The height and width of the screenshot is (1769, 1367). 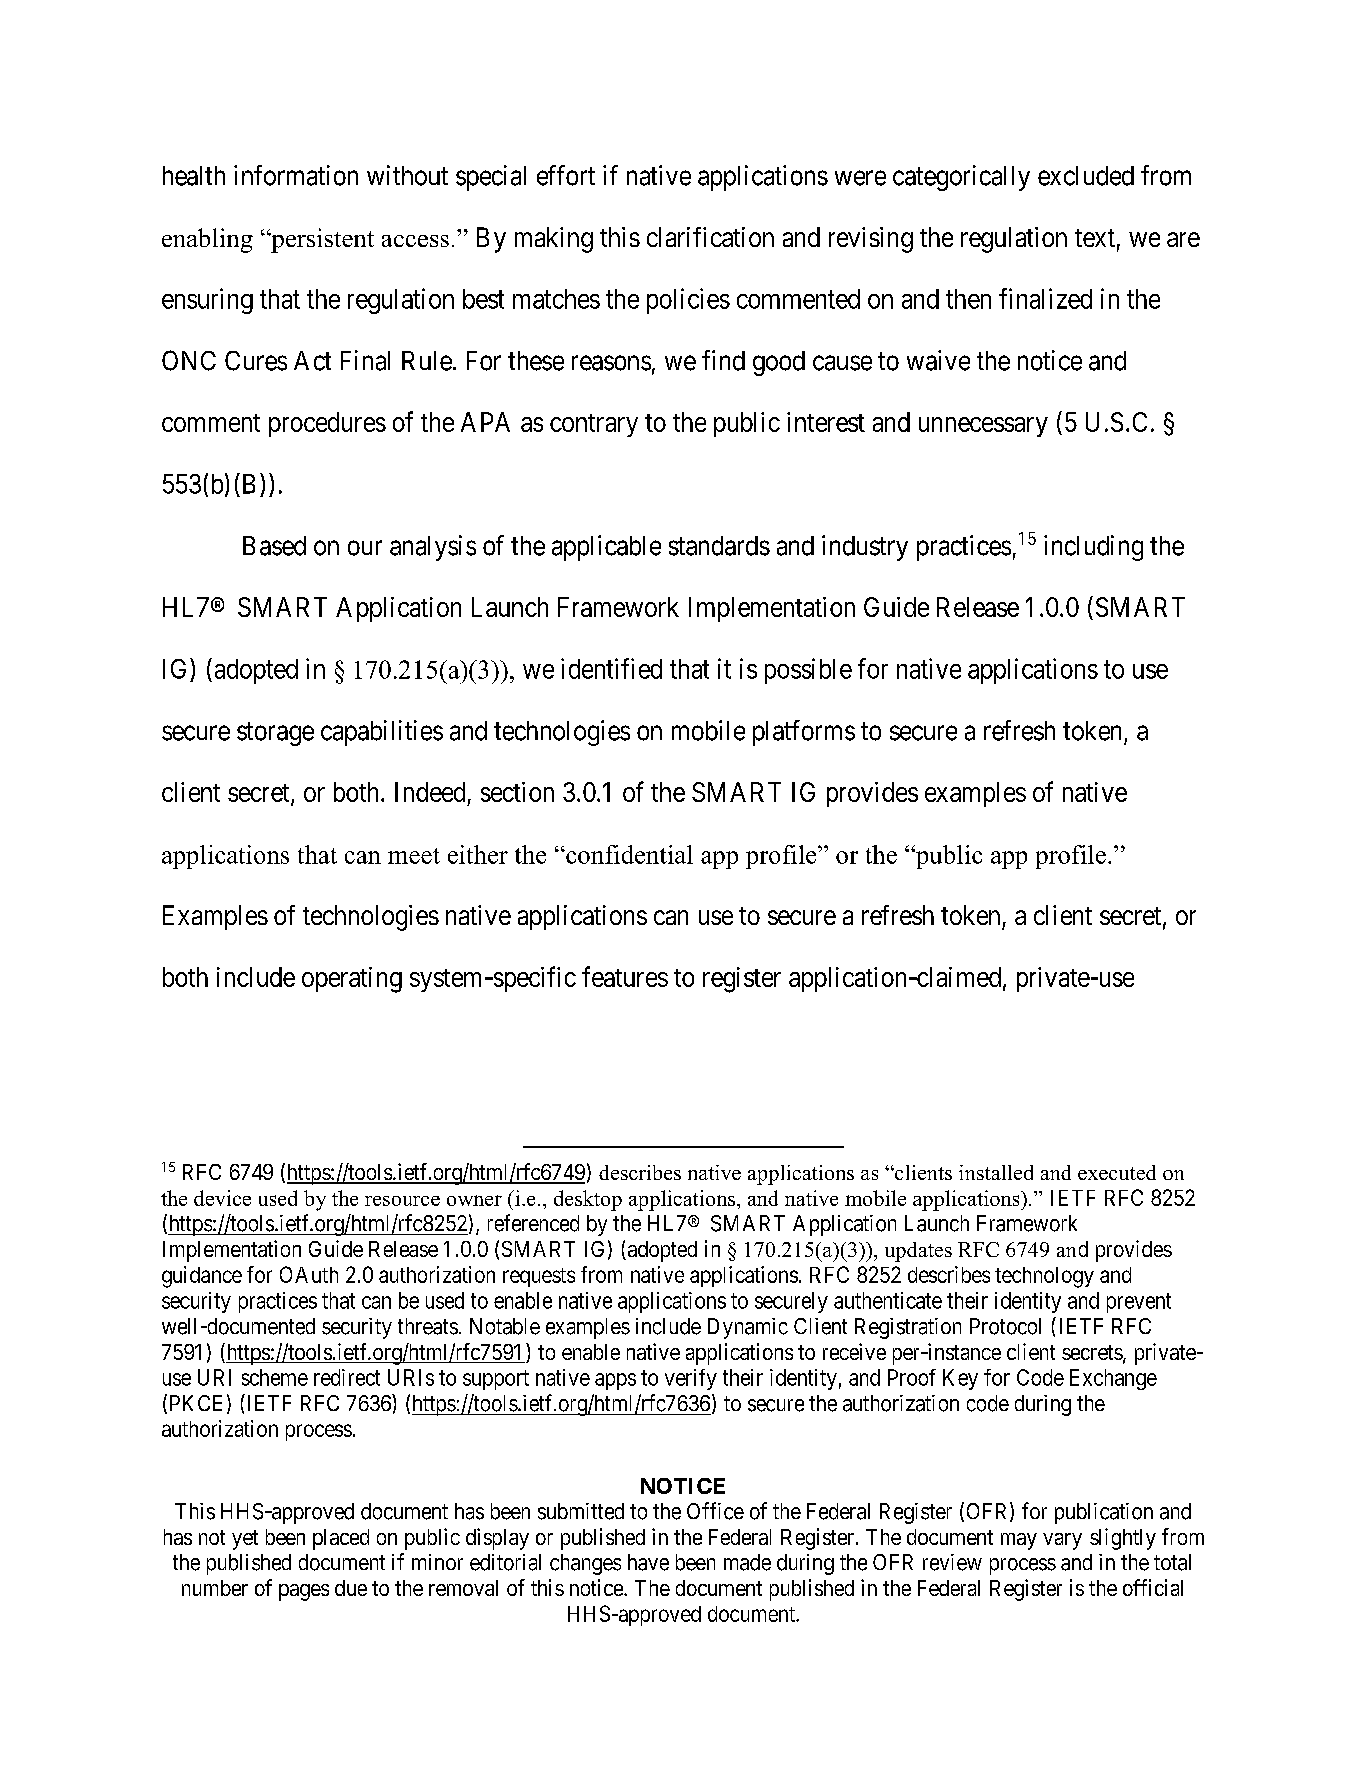 What do you see at coordinates (710, 237) in the screenshot?
I see `clarification` at bounding box center [710, 237].
